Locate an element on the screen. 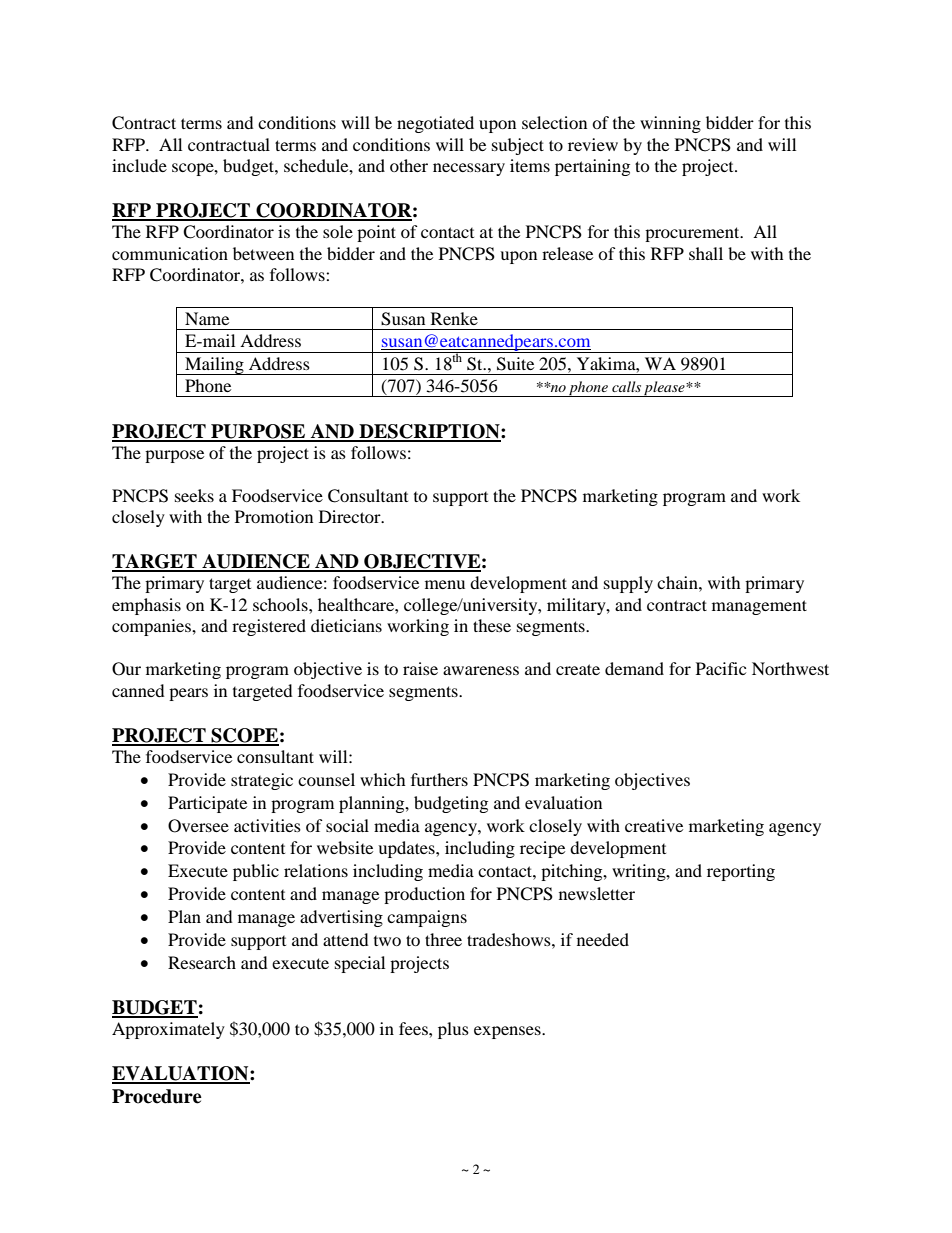 The image size is (952, 1233). companies is located at coordinates (152, 627).
